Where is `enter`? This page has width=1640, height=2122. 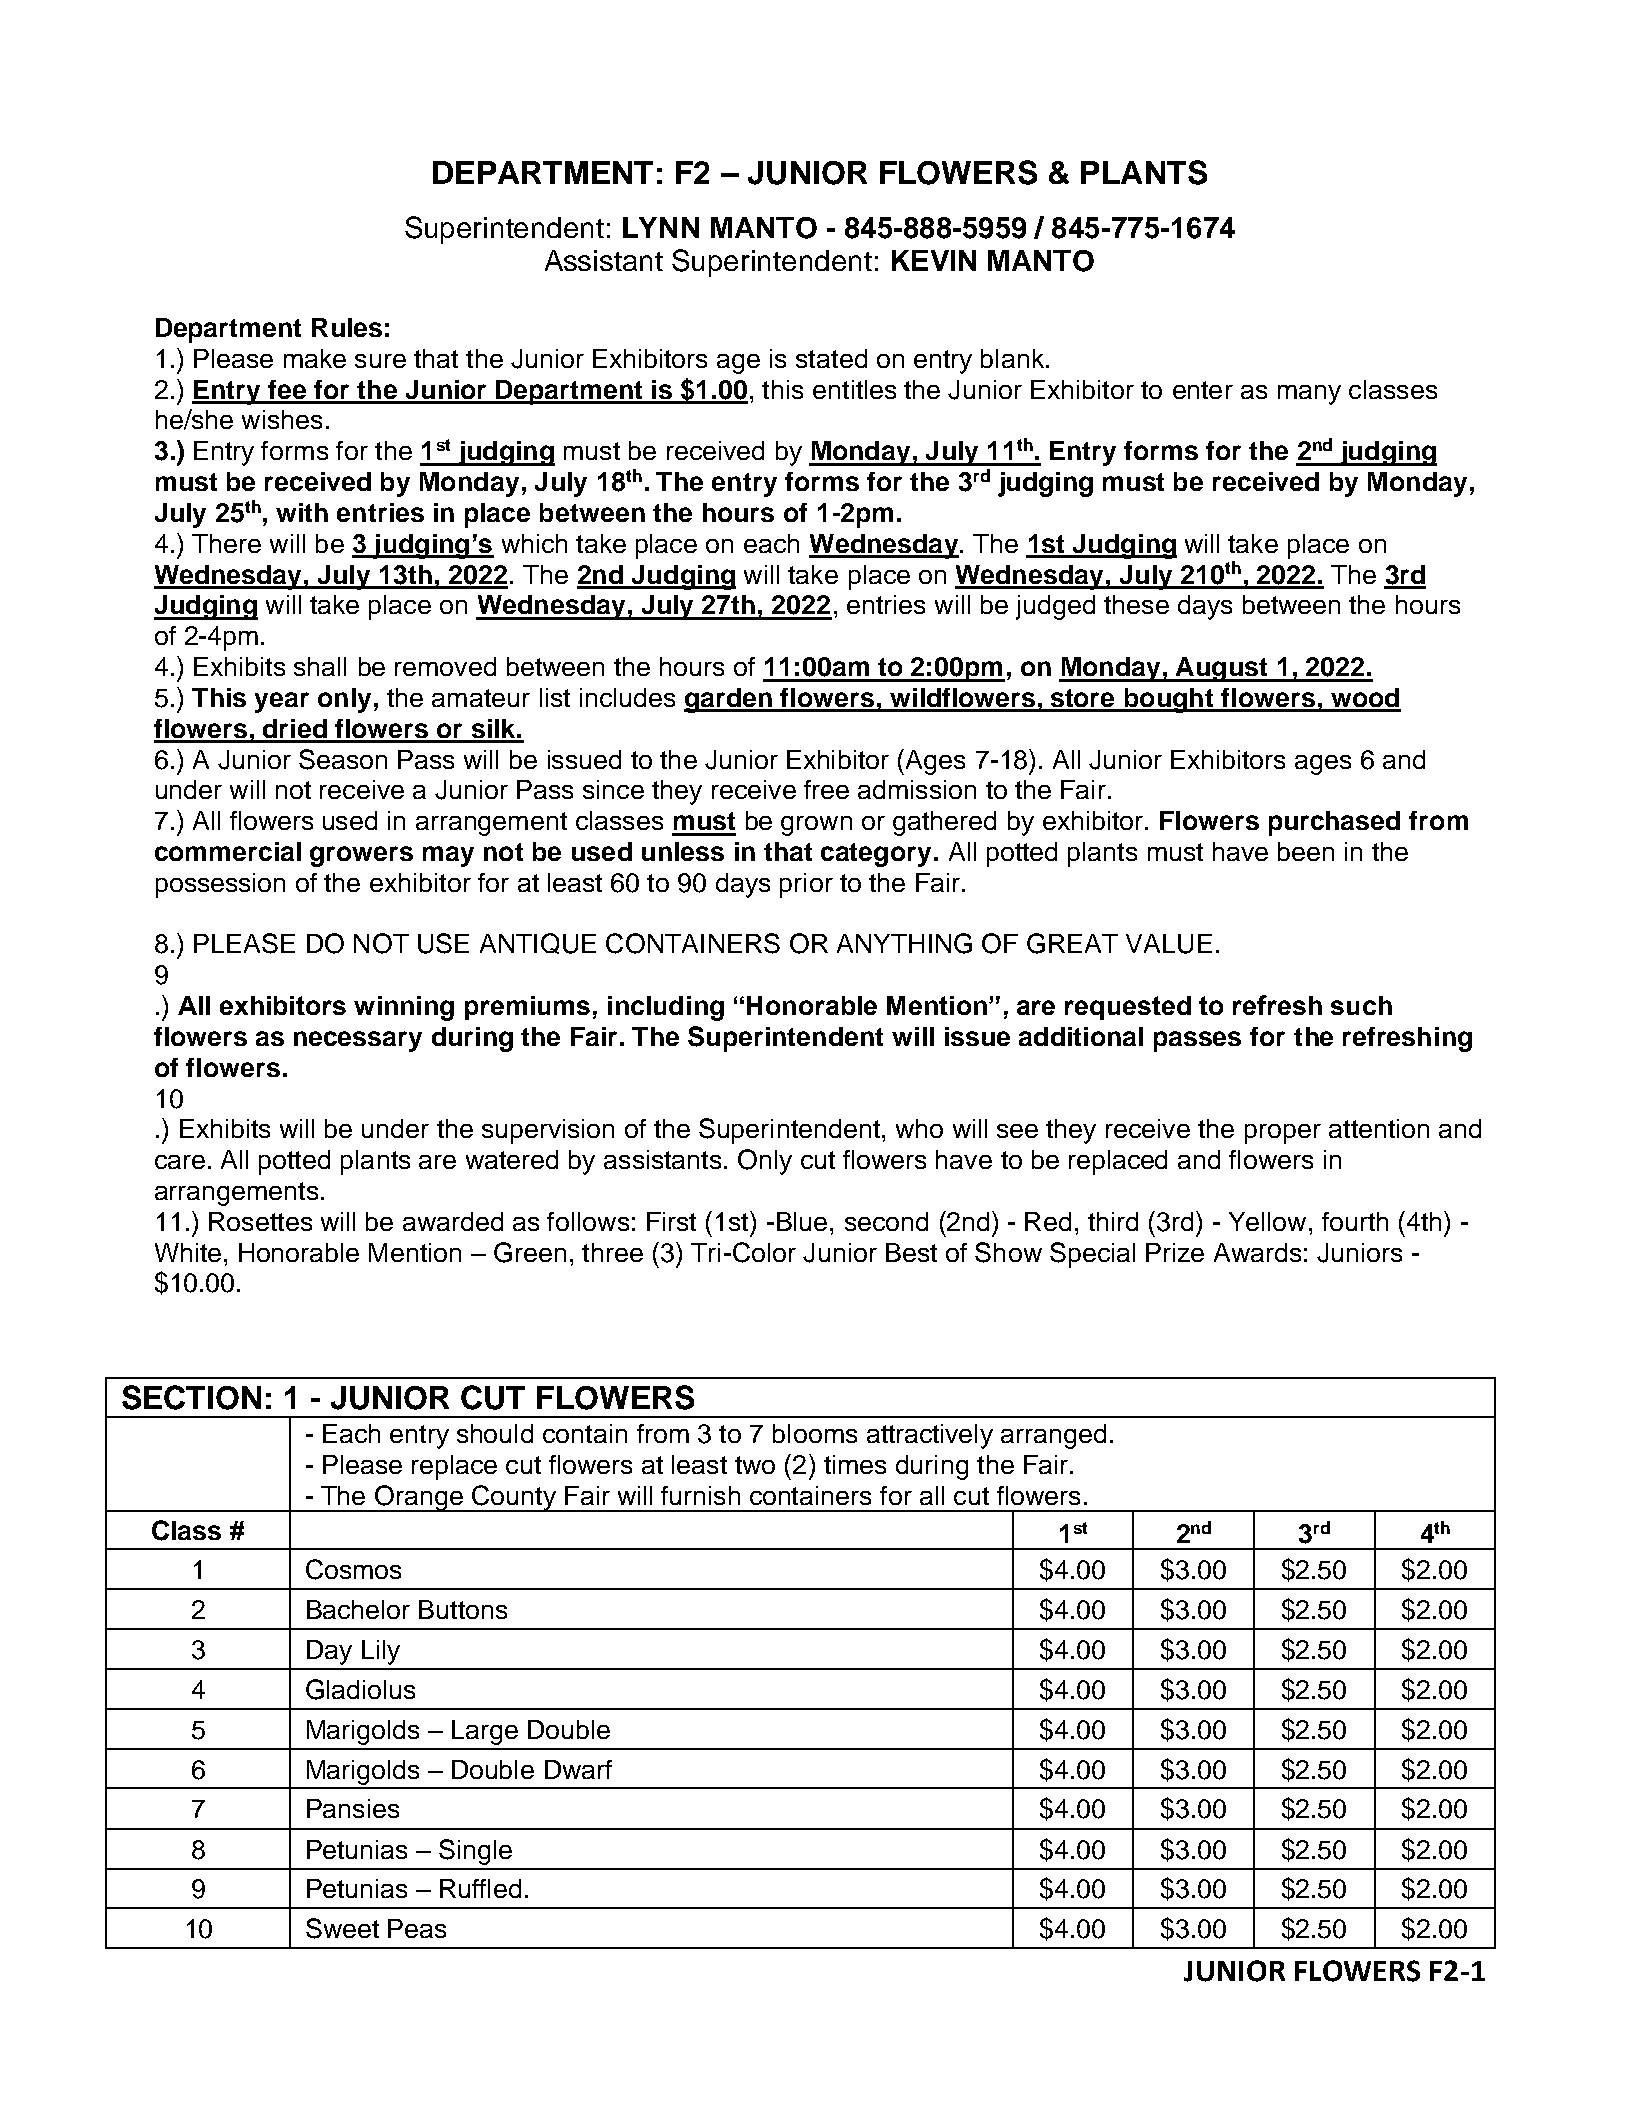 enter is located at coordinates (1203, 390).
